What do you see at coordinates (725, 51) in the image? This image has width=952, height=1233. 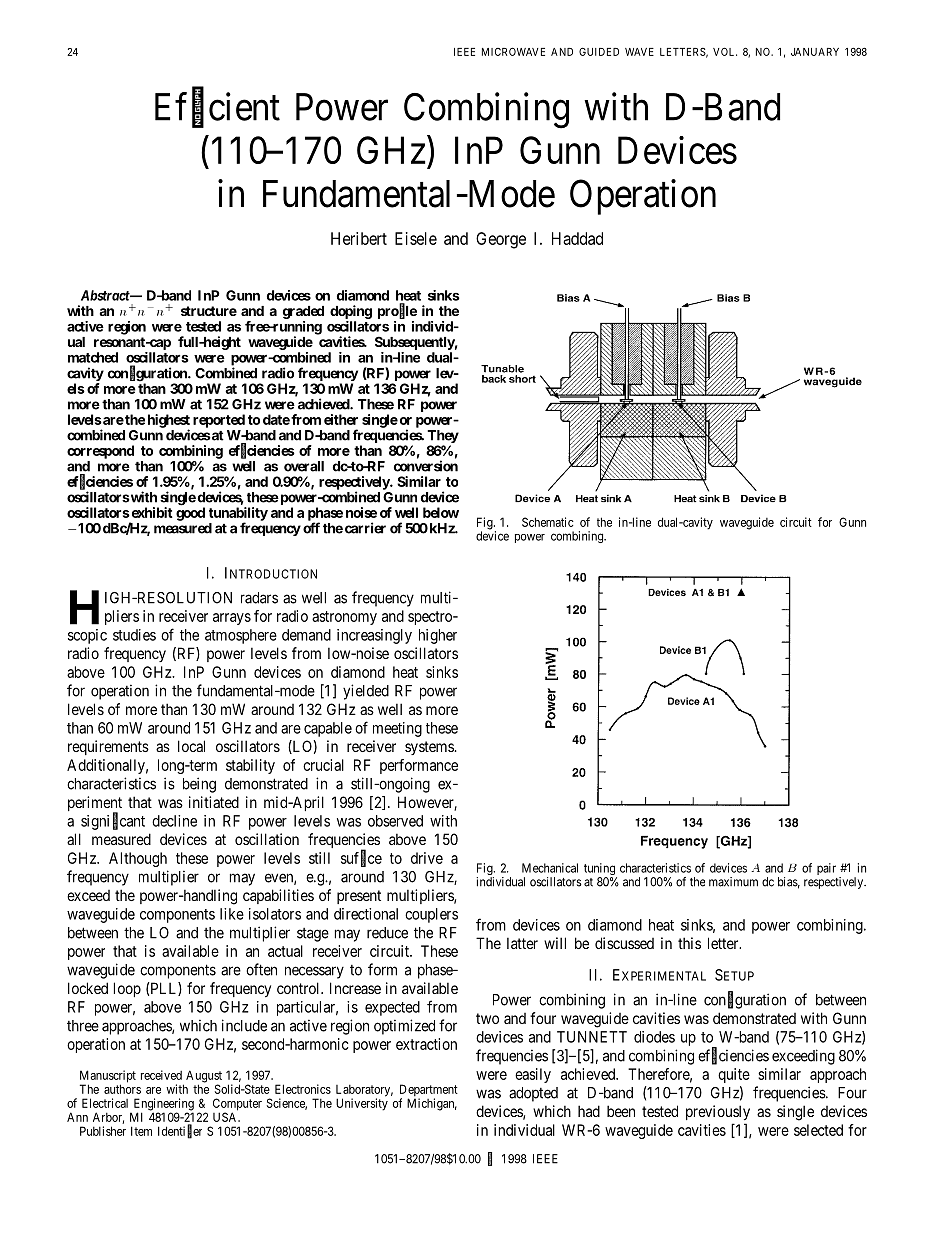 I see `VOL` at bounding box center [725, 51].
